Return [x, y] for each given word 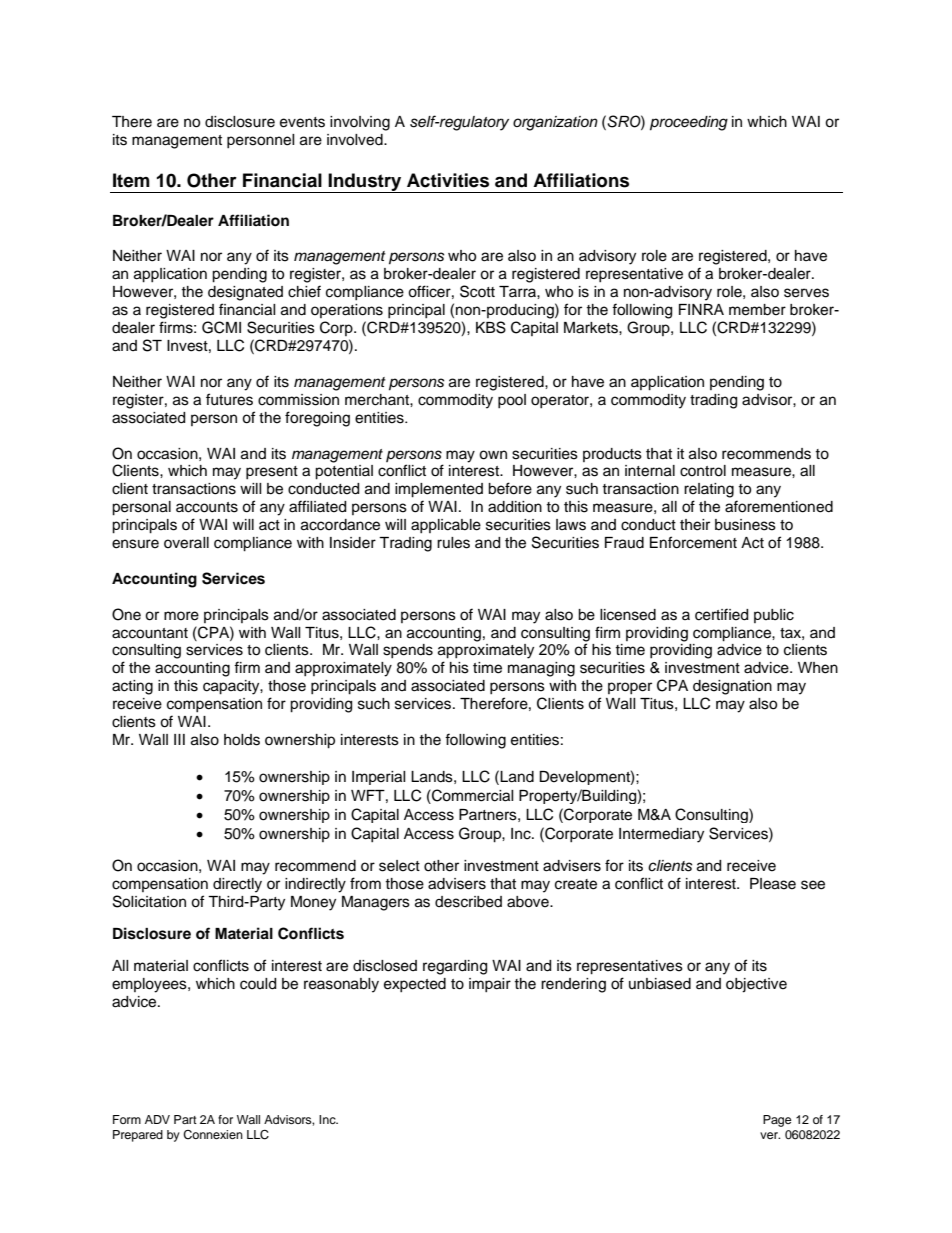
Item [131, 180]
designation [732, 687]
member [757, 310]
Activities [448, 180]
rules [453, 543]
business [745, 525]
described [468, 902]
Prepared [138, 1136]
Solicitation [149, 901]
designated [245, 293]
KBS [491, 327]
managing [541, 669]
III [179, 739]
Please [773, 884]
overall [186, 543]
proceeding [689, 123]
